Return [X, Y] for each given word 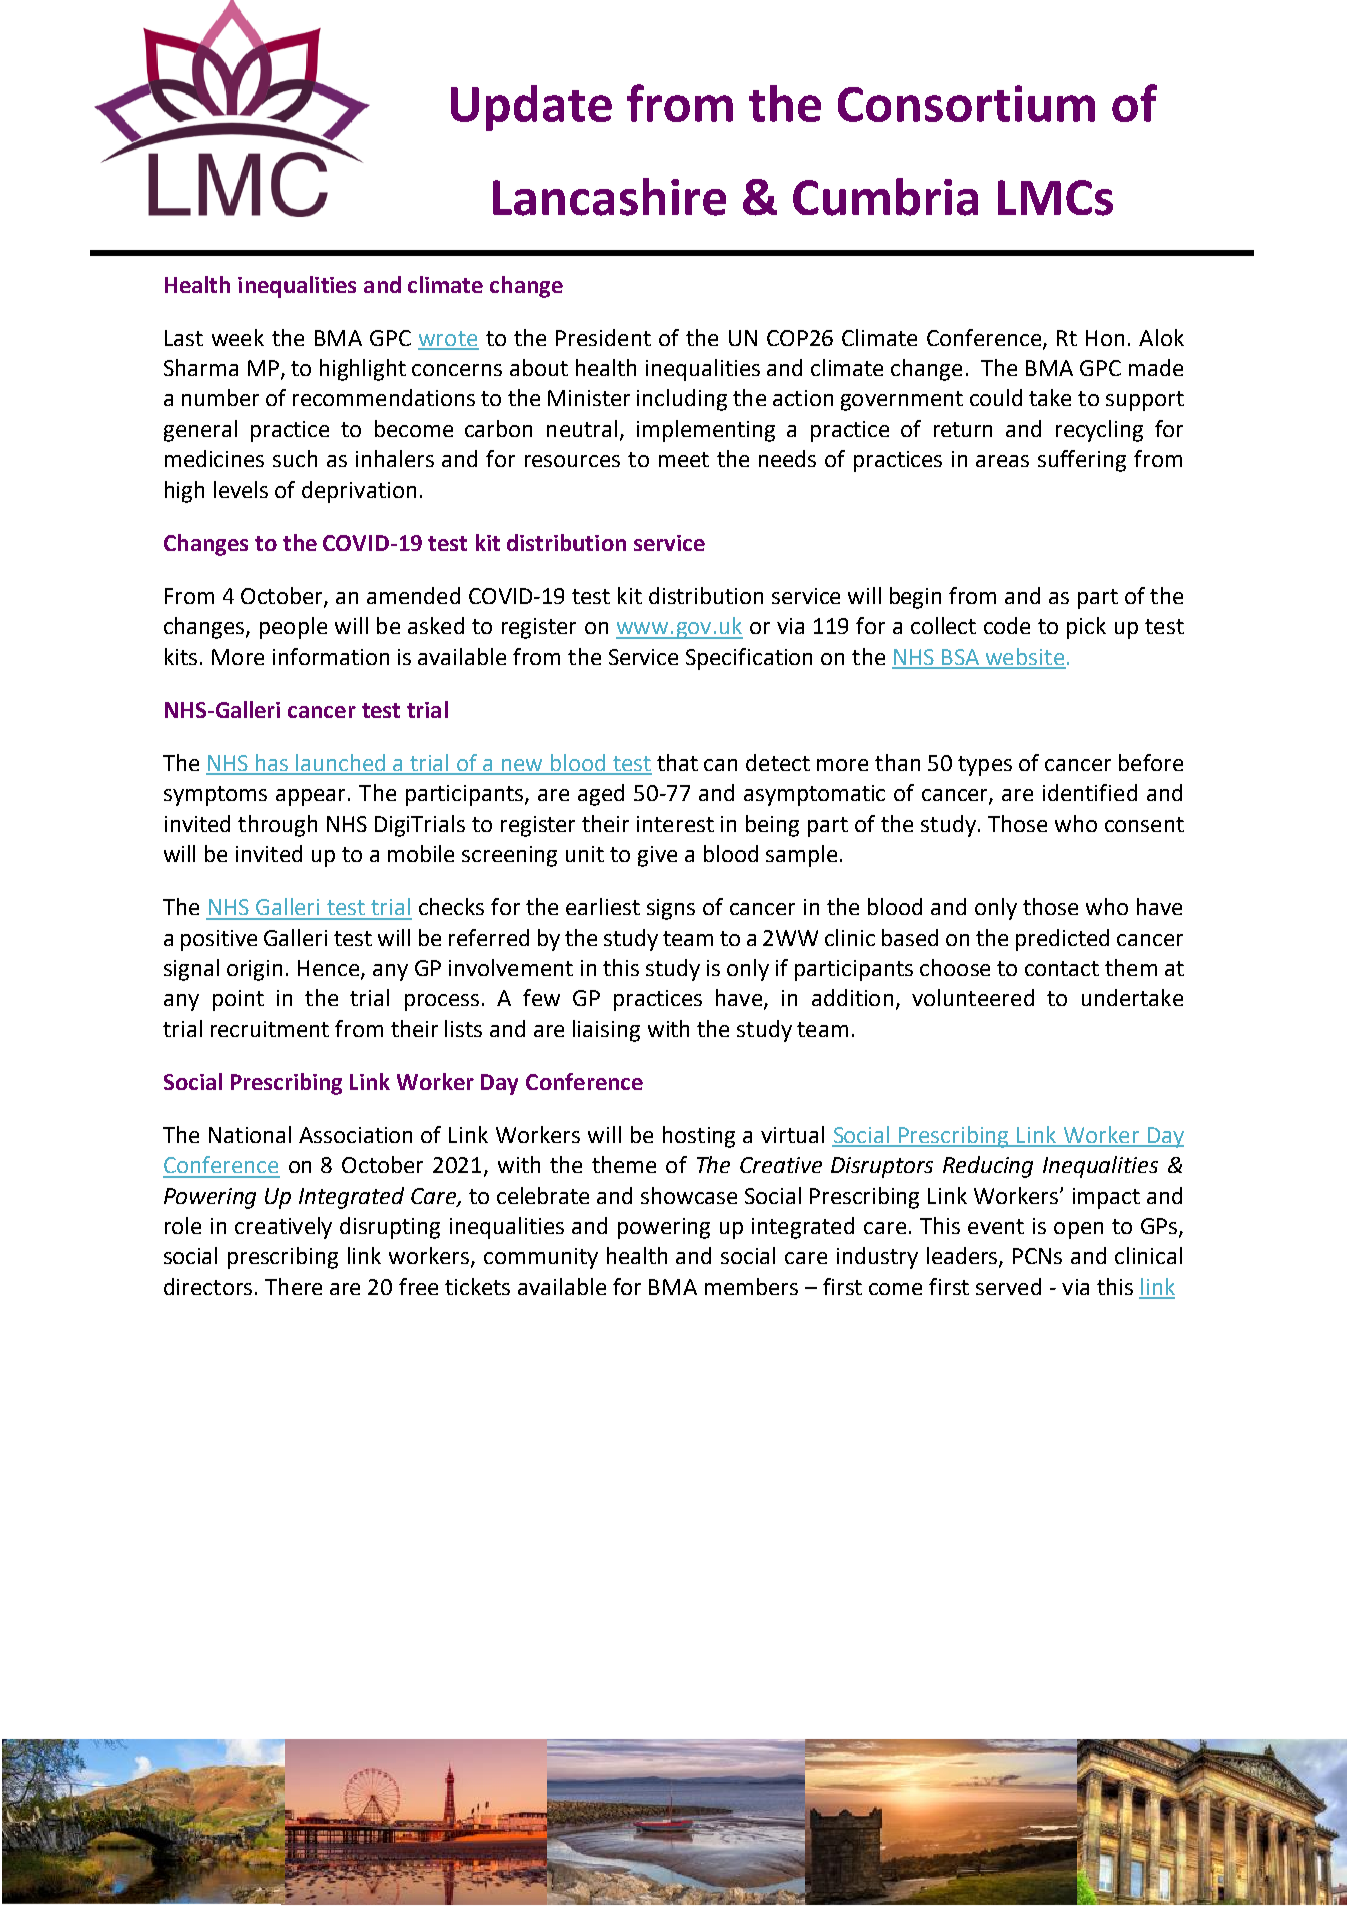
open [1078, 1230]
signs [671, 909]
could [996, 397]
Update [531, 108]
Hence [330, 969]
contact [1062, 968]
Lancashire [609, 197]
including [682, 400]
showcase [689, 1195]
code [1007, 625]
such [295, 458]
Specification [749, 659]
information [331, 656]
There [293, 1286]
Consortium [966, 103]
